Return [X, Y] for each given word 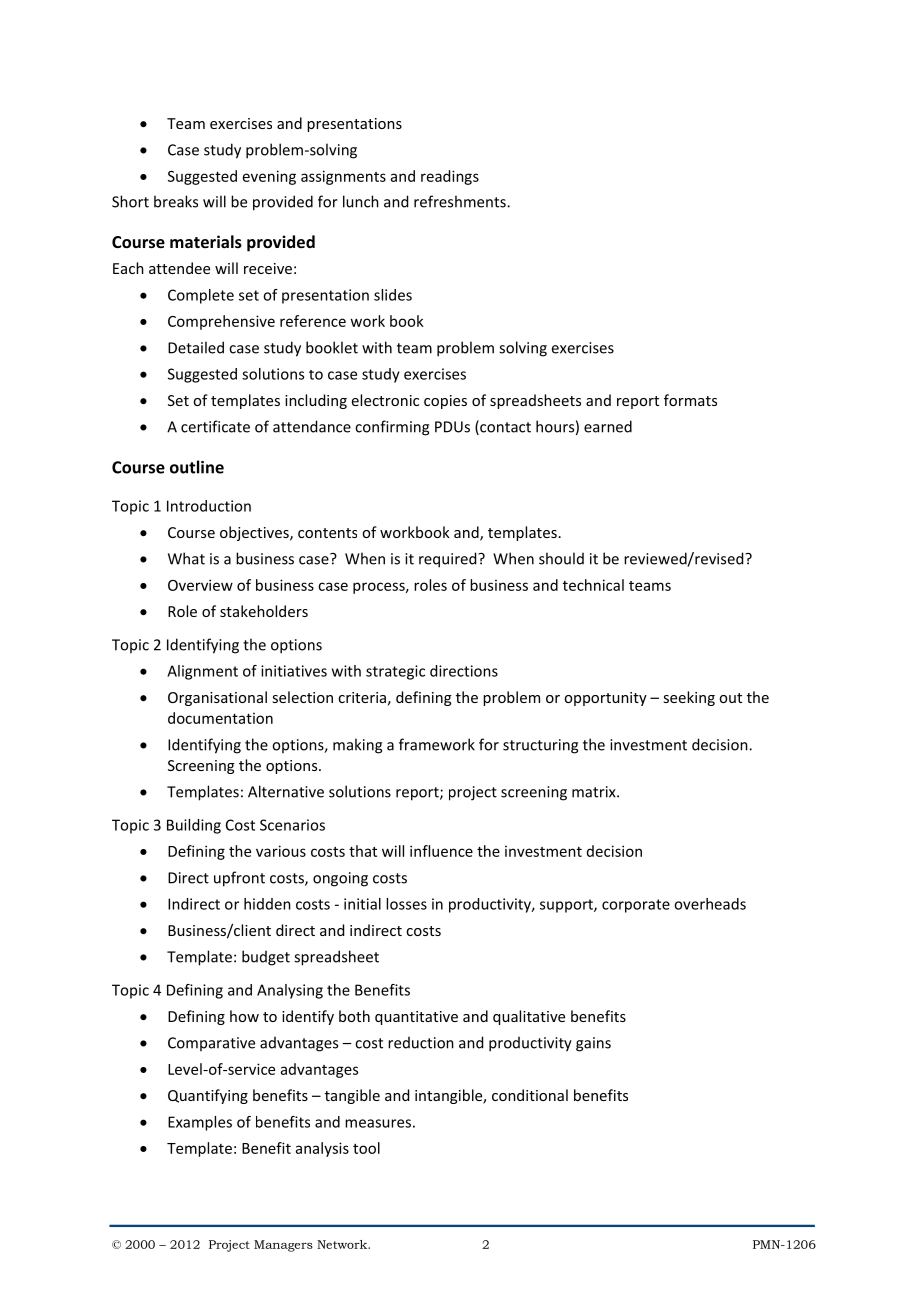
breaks [176, 201]
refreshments [461, 201]
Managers [283, 1246]
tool [366, 1148]
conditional [530, 1095]
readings [450, 177]
